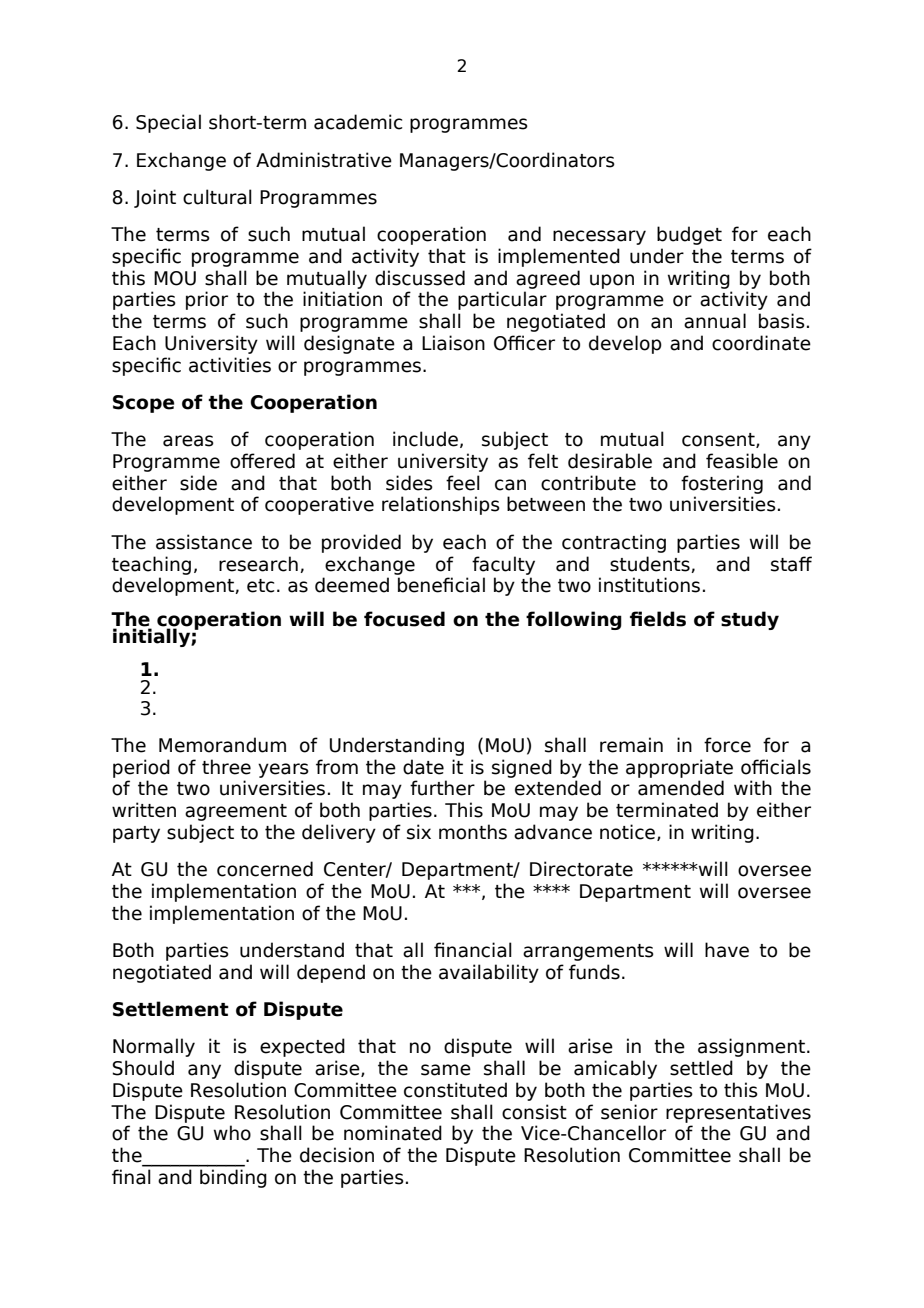 The image size is (924, 1308). What do you see at coordinates (473, 832) in the screenshot?
I see `months` at bounding box center [473, 832].
